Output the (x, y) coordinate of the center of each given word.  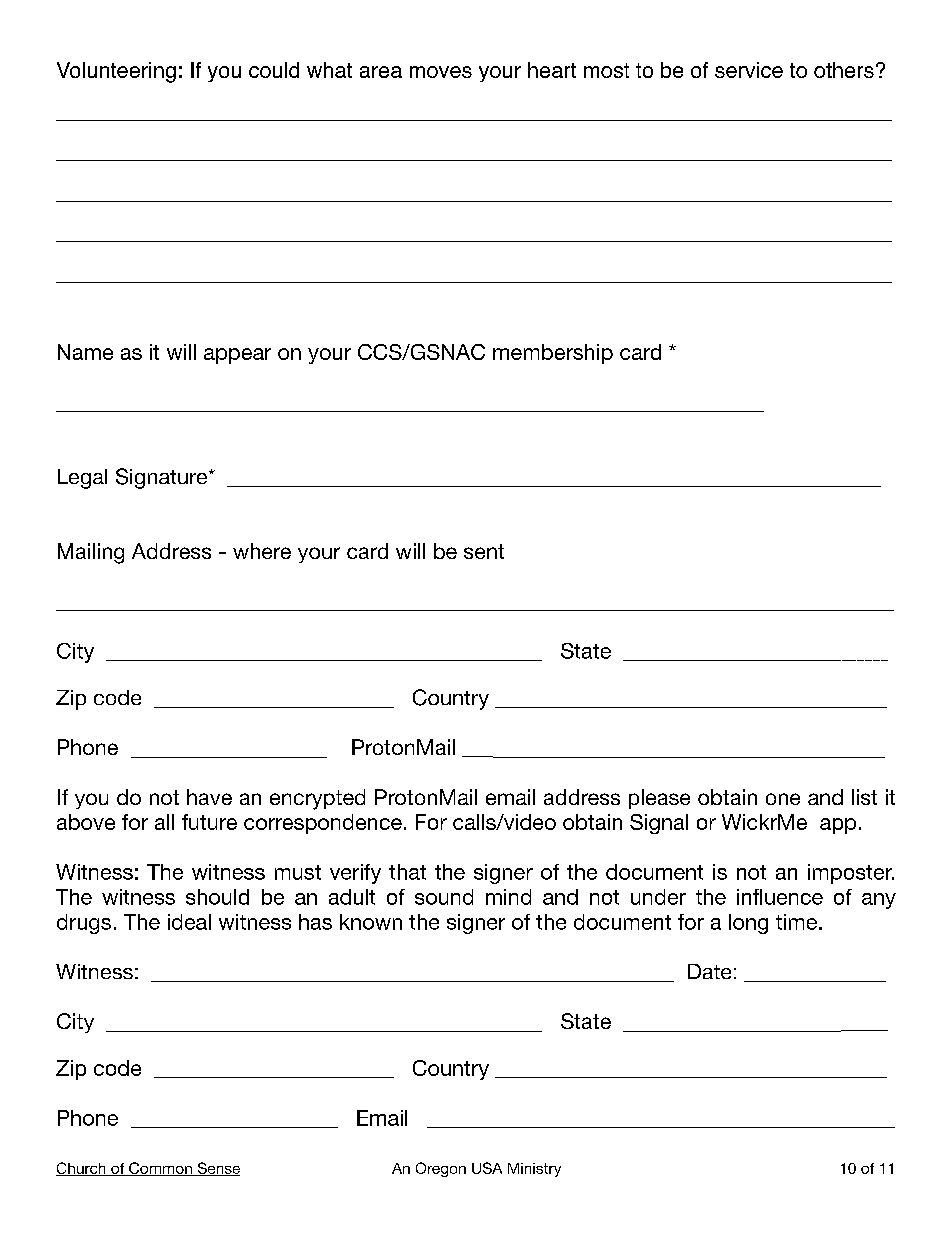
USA (487, 1168)
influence (780, 897)
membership (553, 354)
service (749, 70)
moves (441, 72)
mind (508, 897)
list (864, 797)
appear (237, 356)
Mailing (91, 553)
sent (484, 551)
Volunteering (116, 72)
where (262, 551)
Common (160, 1169)
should (217, 897)
